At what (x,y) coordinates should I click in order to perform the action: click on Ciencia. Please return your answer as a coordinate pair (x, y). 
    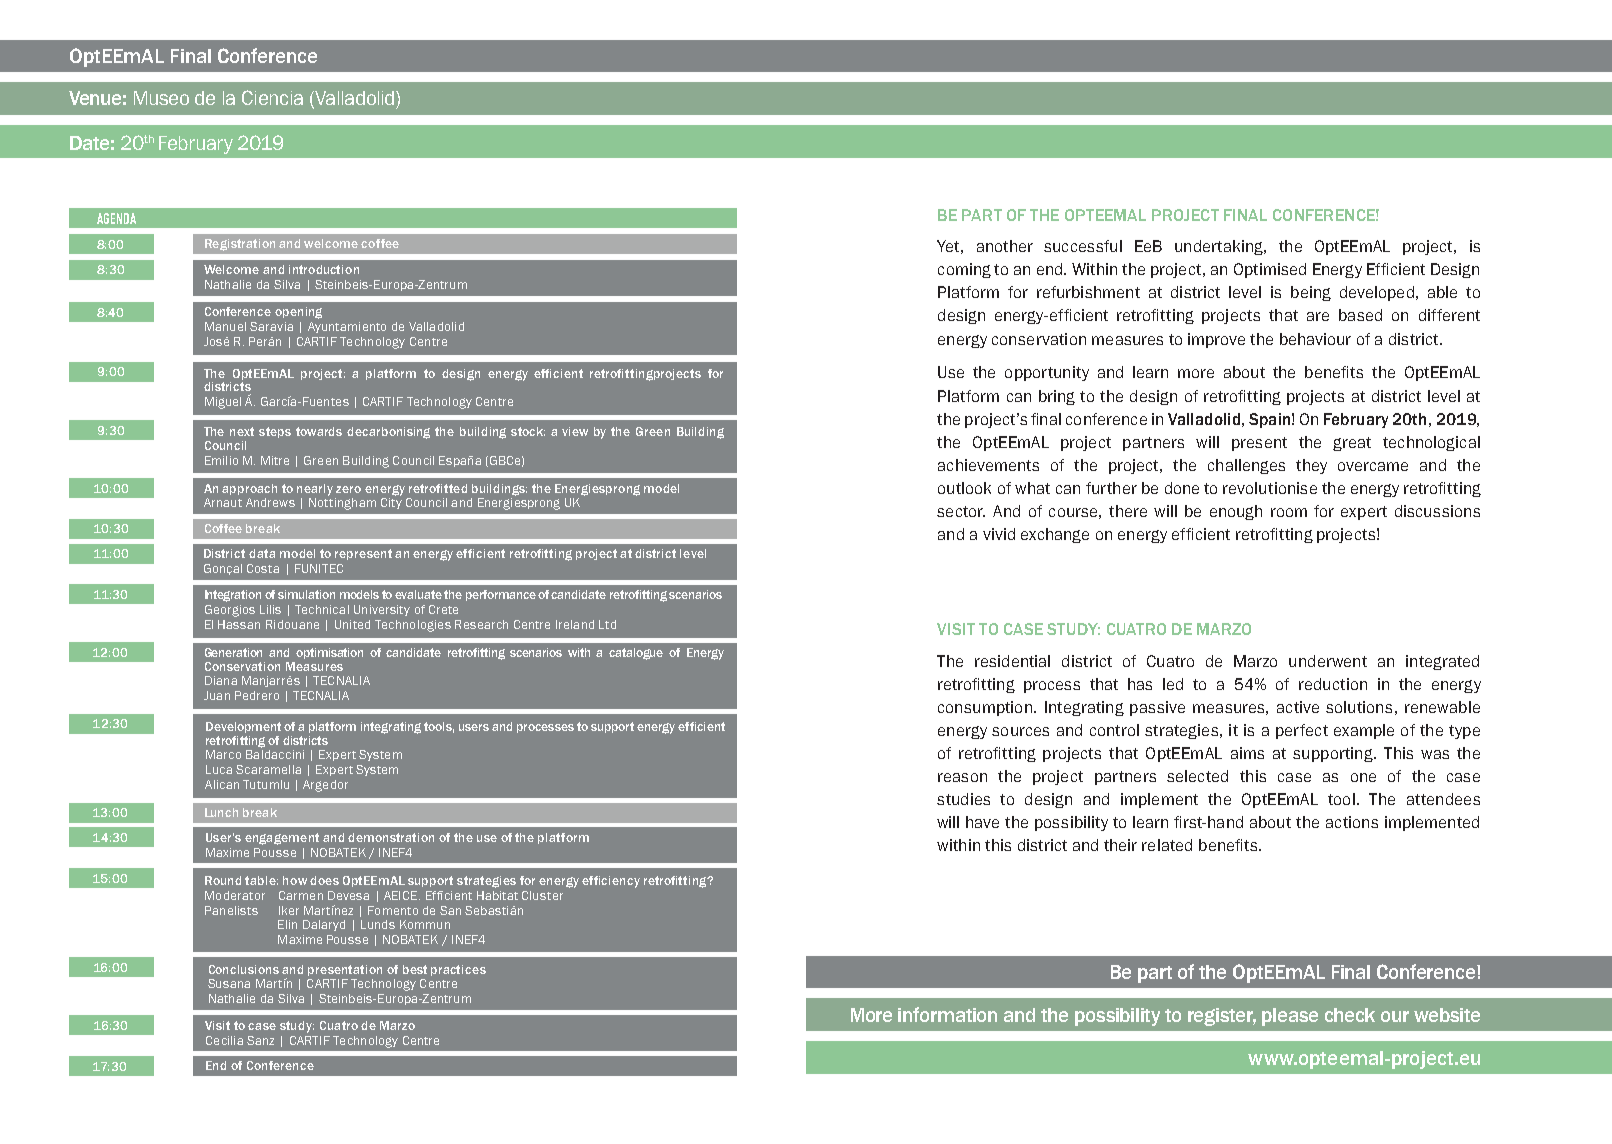
    Looking at the image, I should click on (272, 97).
